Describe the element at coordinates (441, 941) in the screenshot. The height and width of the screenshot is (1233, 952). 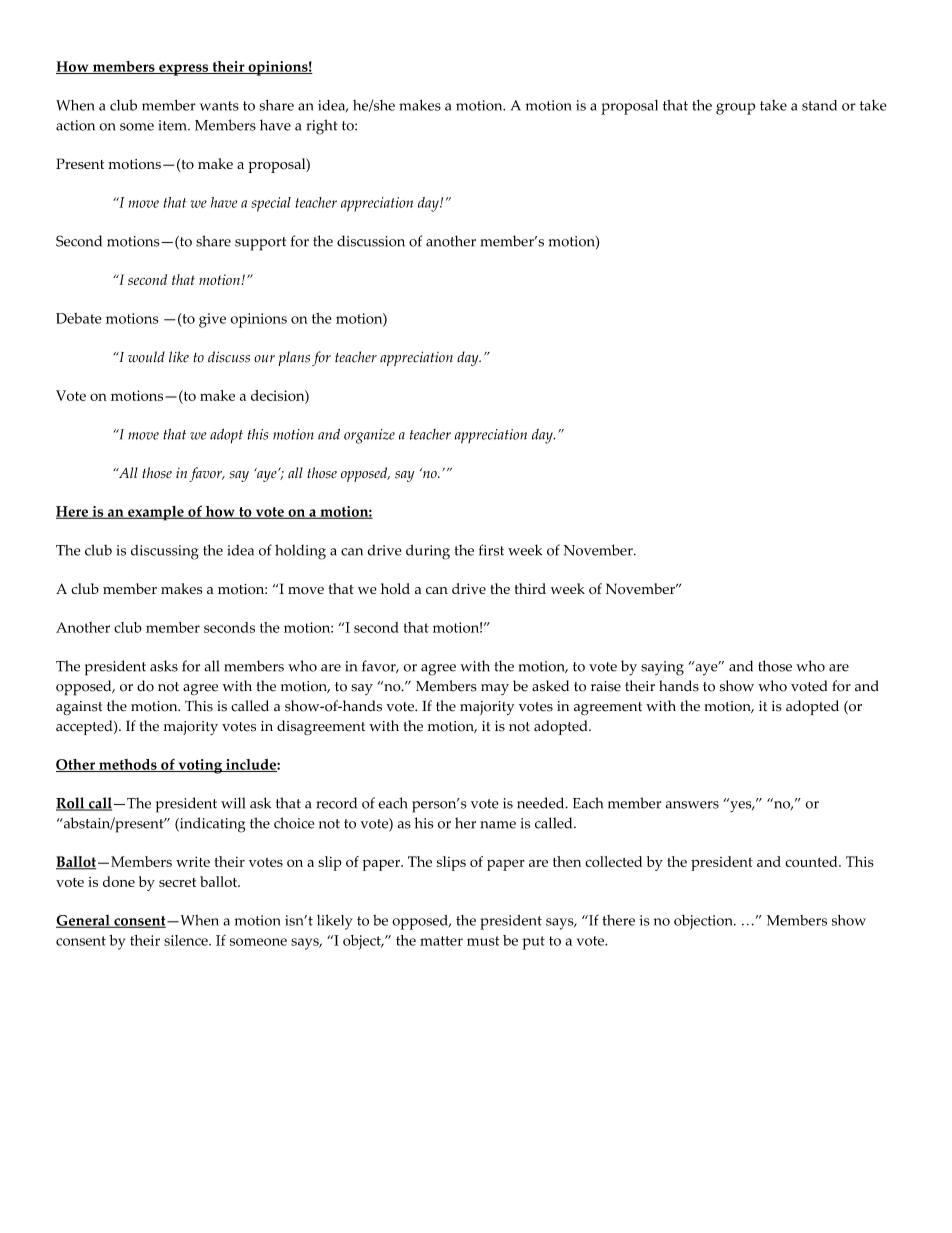
I see `matter` at that location.
